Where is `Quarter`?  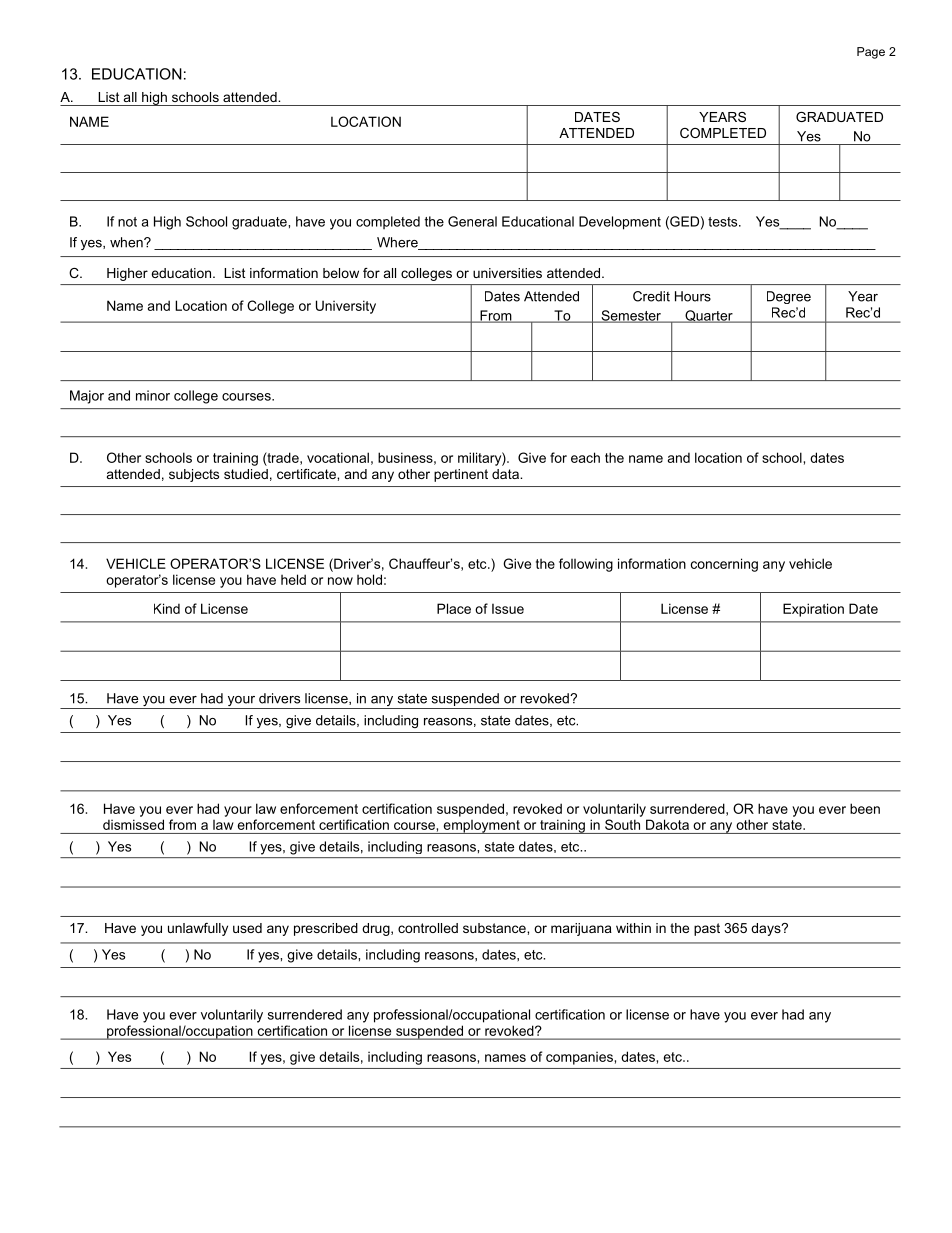
Quarter is located at coordinates (709, 316).
